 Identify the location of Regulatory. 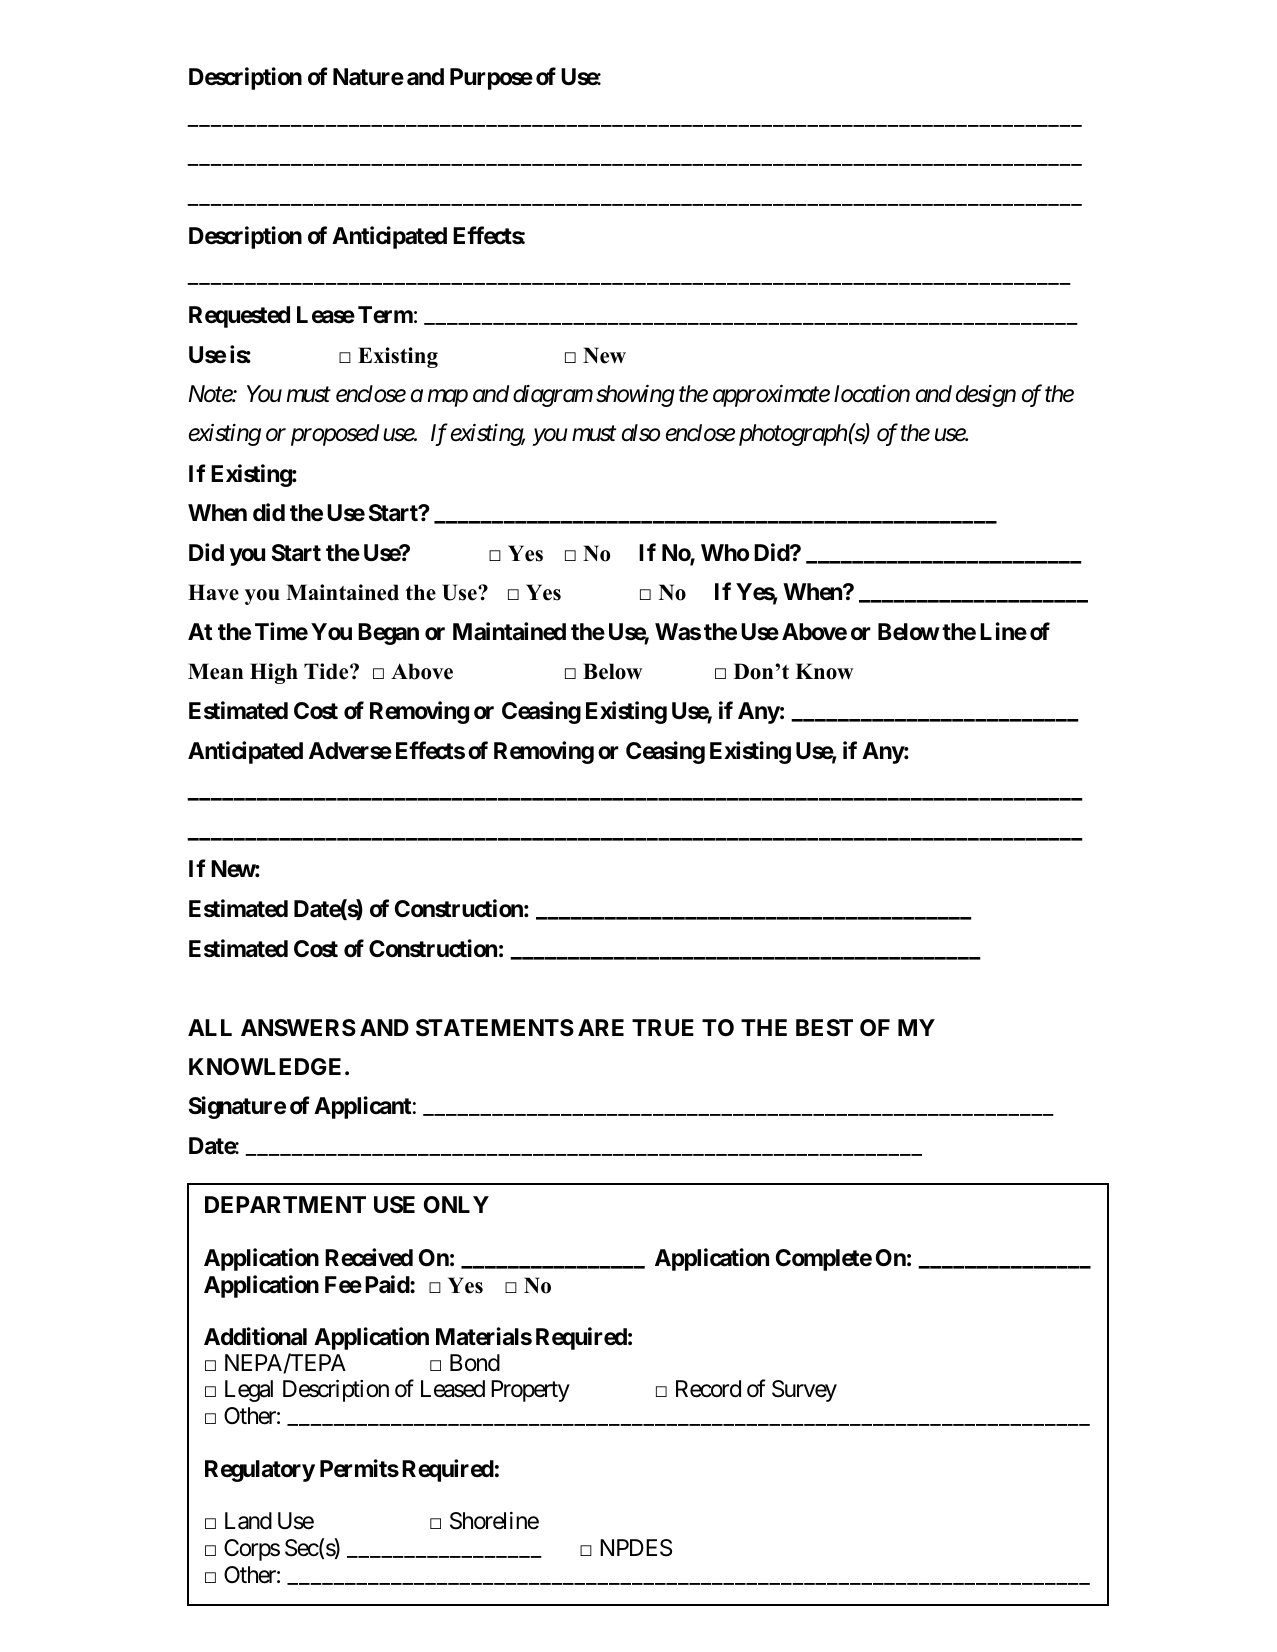
(260, 1471).
